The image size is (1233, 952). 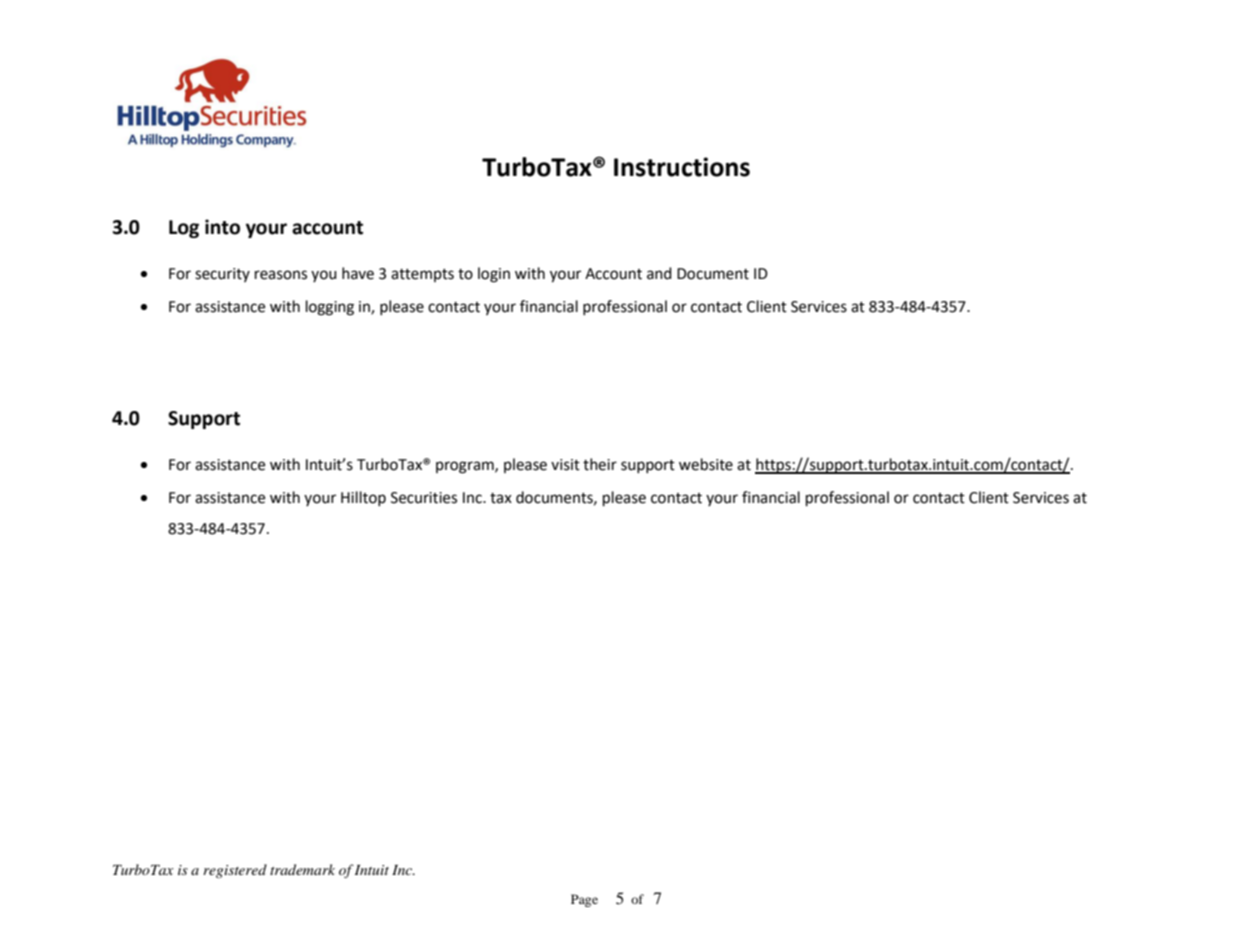 What do you see at coordinates (424, 498) in the document?
I see `Securities` at bounding box center [424, 498].
